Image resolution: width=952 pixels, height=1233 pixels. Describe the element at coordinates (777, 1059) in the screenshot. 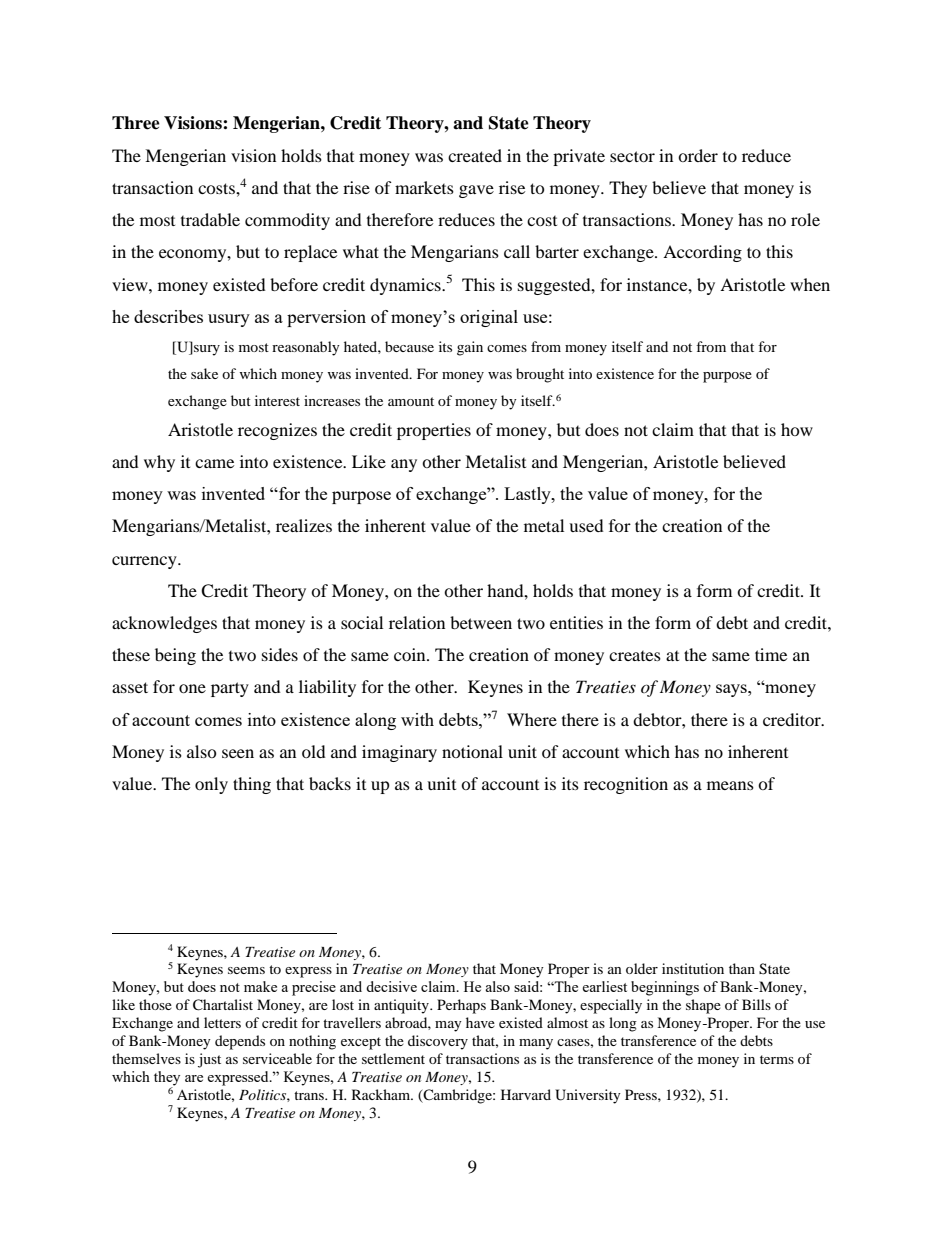

I see `terms` at that location.
